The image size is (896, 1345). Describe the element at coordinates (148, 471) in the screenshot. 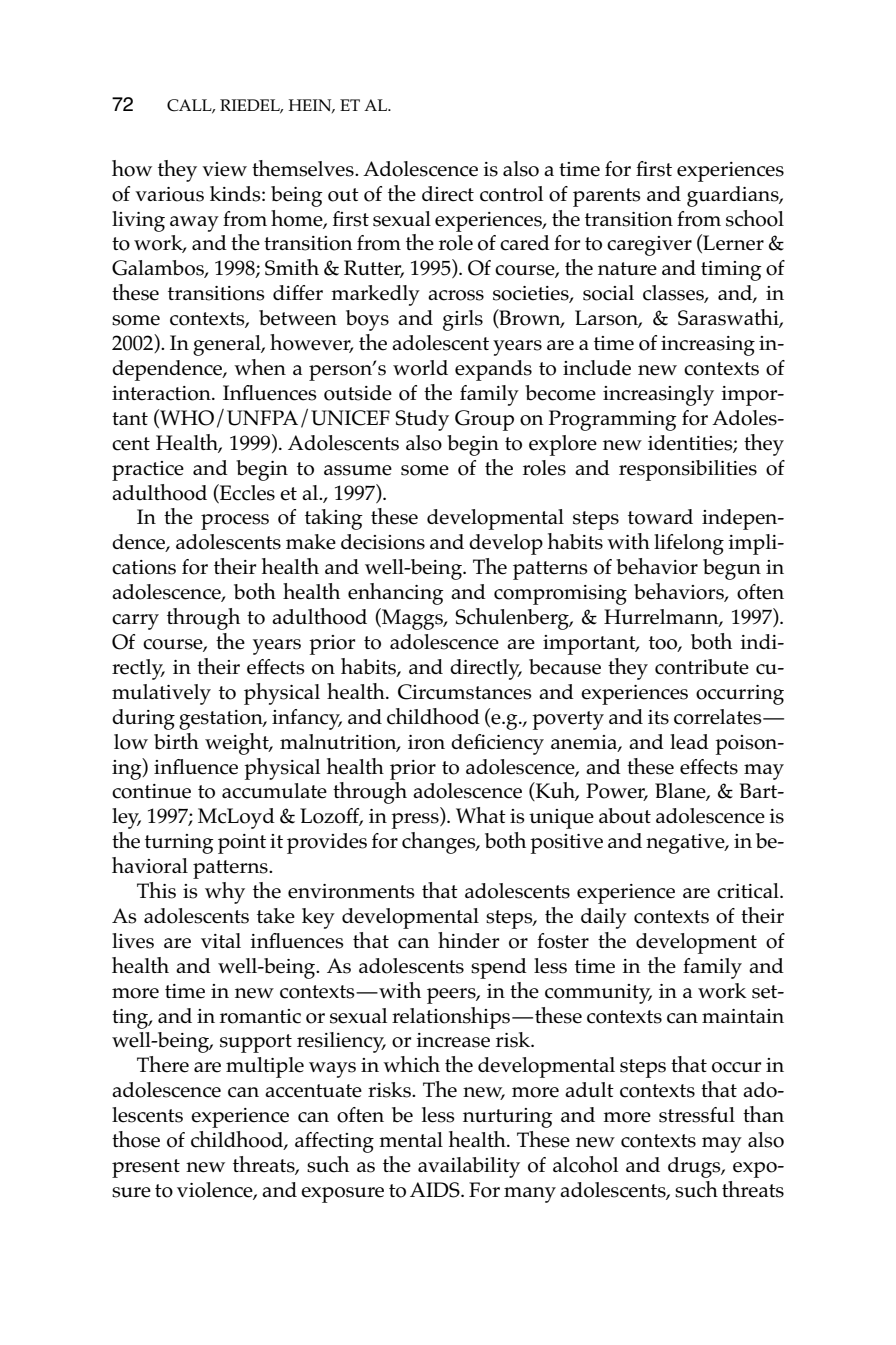

I see `practice` at that location.
